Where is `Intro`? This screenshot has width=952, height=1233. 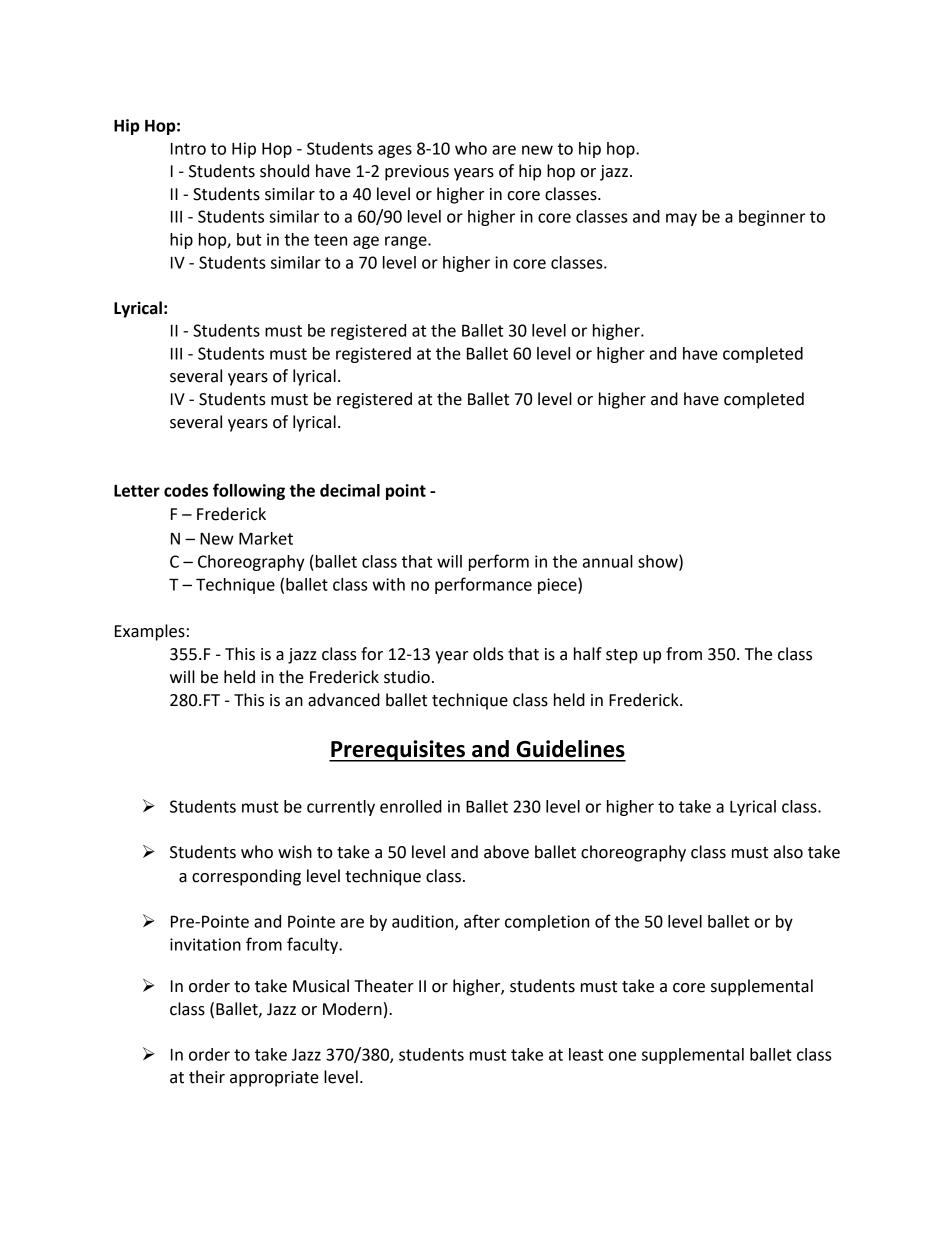 Intro is located at coordinates (188, 149).
